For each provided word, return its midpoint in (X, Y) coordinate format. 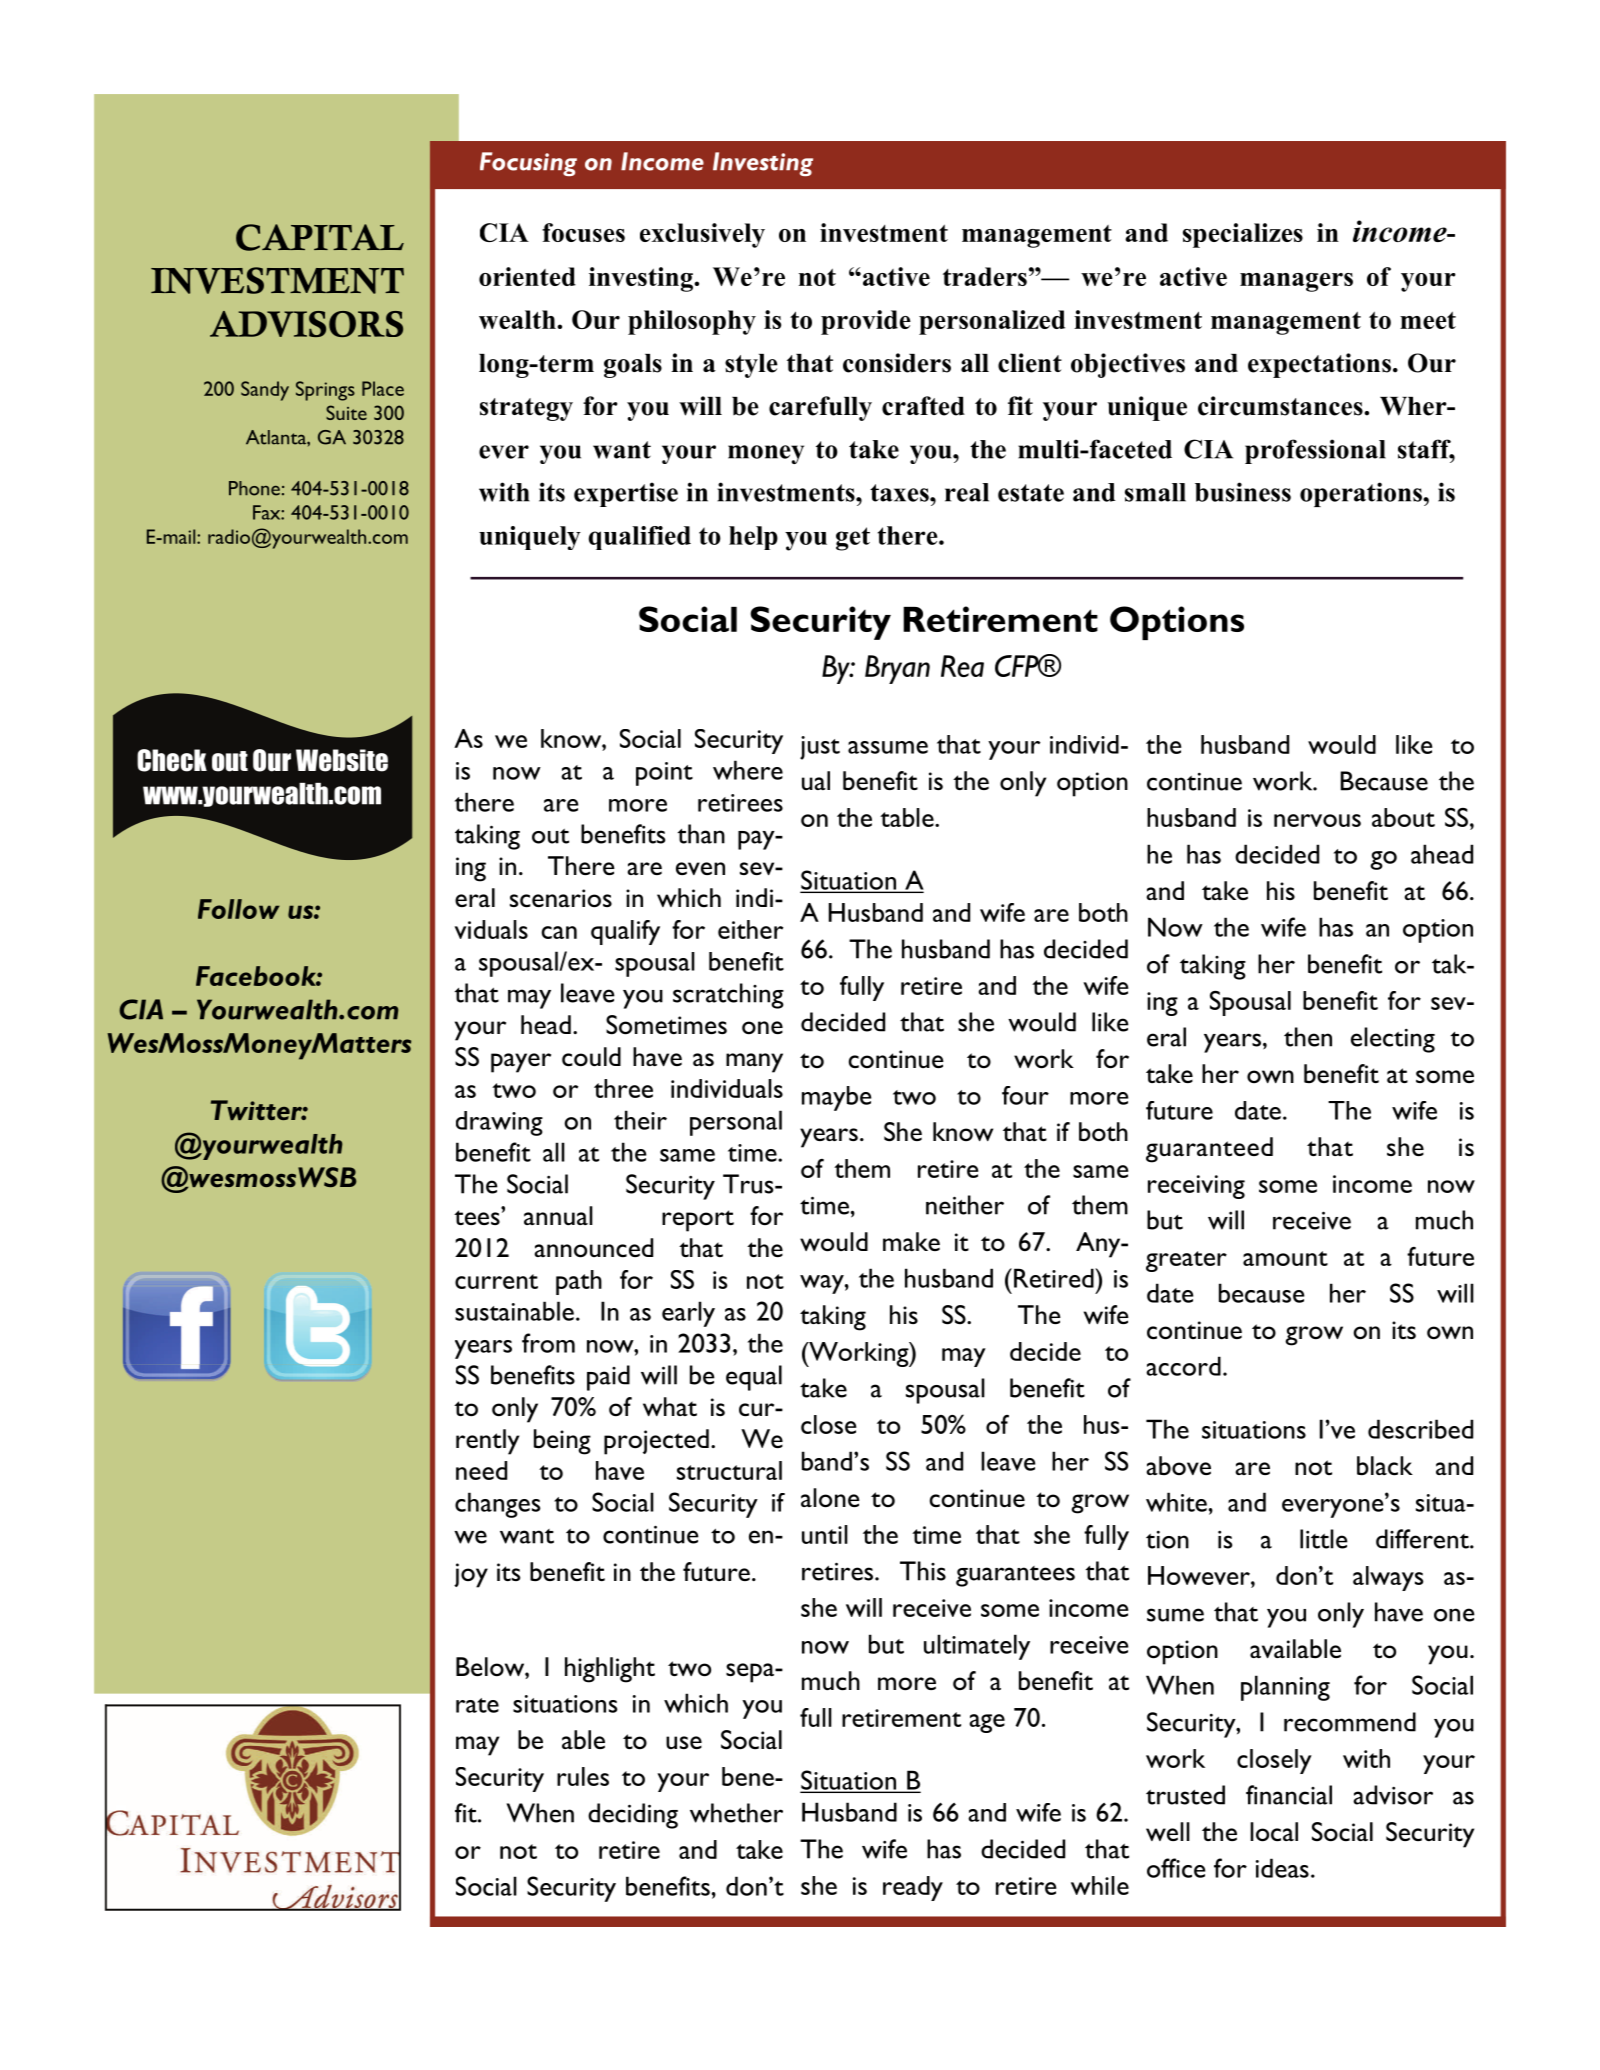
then (1308, 1037)
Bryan (897, 669)
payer (521, 1063)
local (1274, 1832)
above (1178, 1465)
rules (583, 1776)
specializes (1243, 235)
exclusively (702, 235)
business (1243, 492)
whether (736, 1813)
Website (342, 760)
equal (754, 1378)
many (754, 1063)
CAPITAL (320, 237)
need (481, 1470)
